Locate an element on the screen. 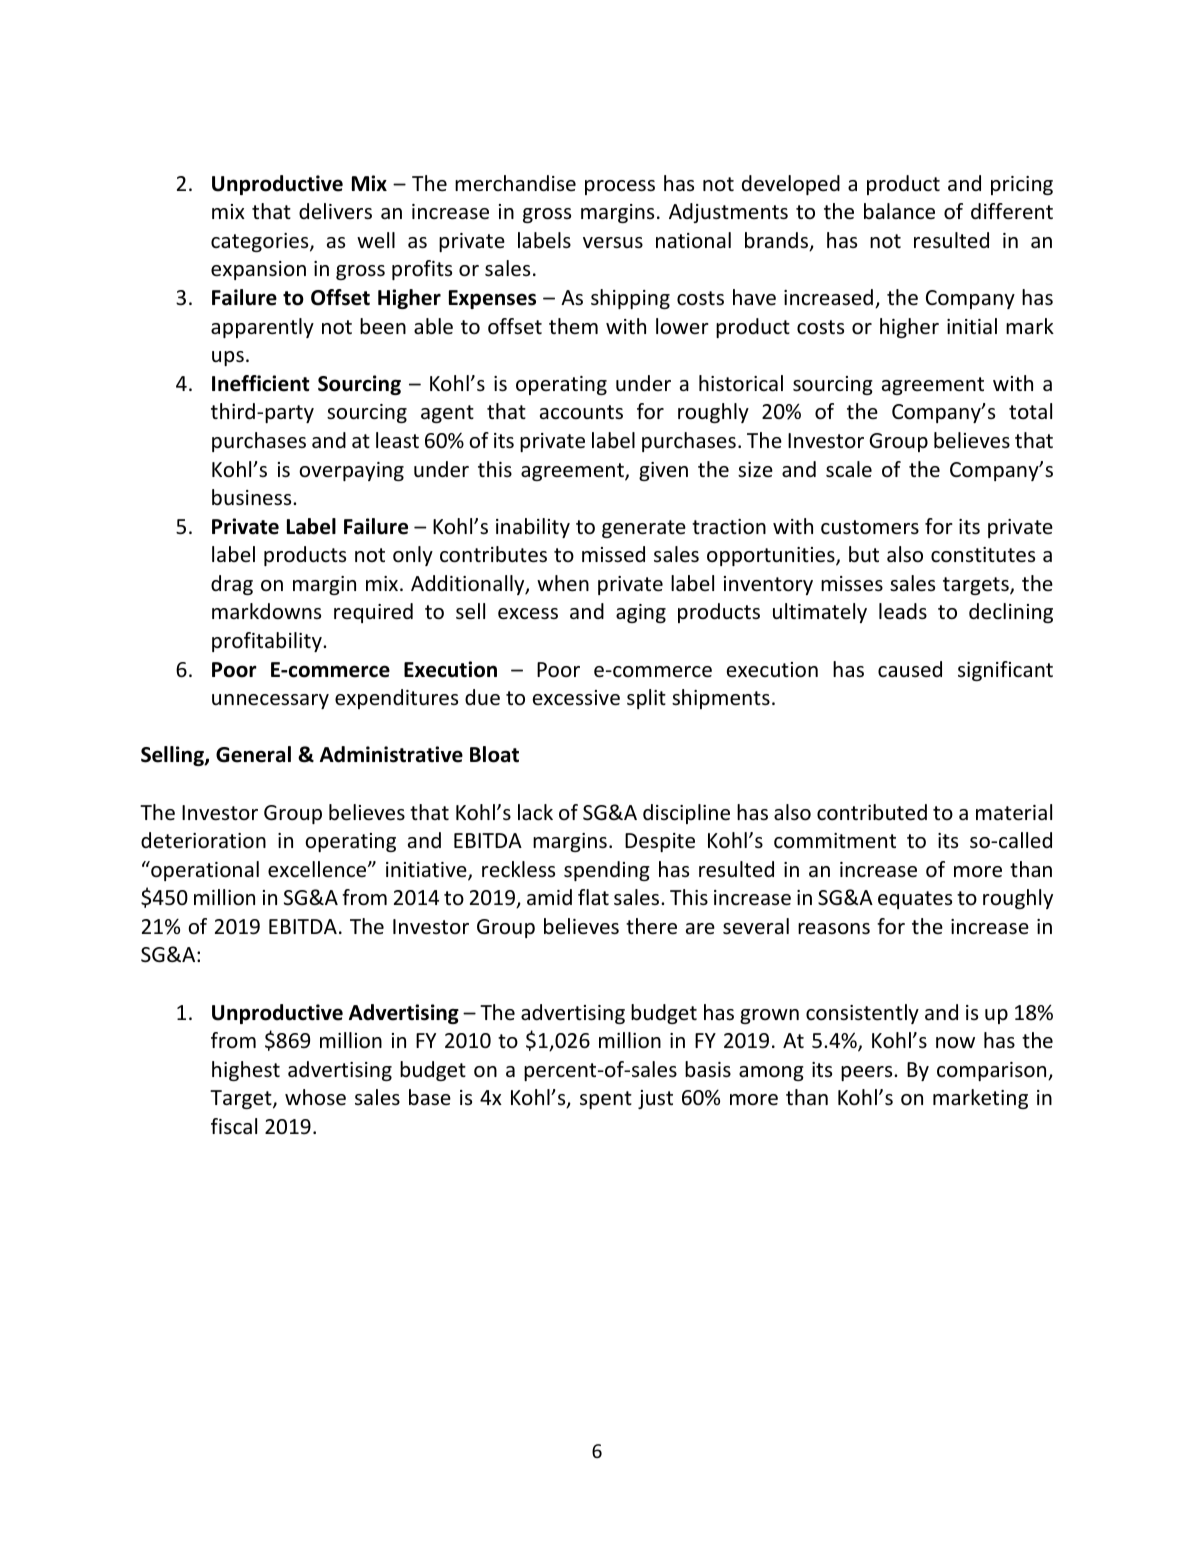  generate is located at coordinates (644, 529).
